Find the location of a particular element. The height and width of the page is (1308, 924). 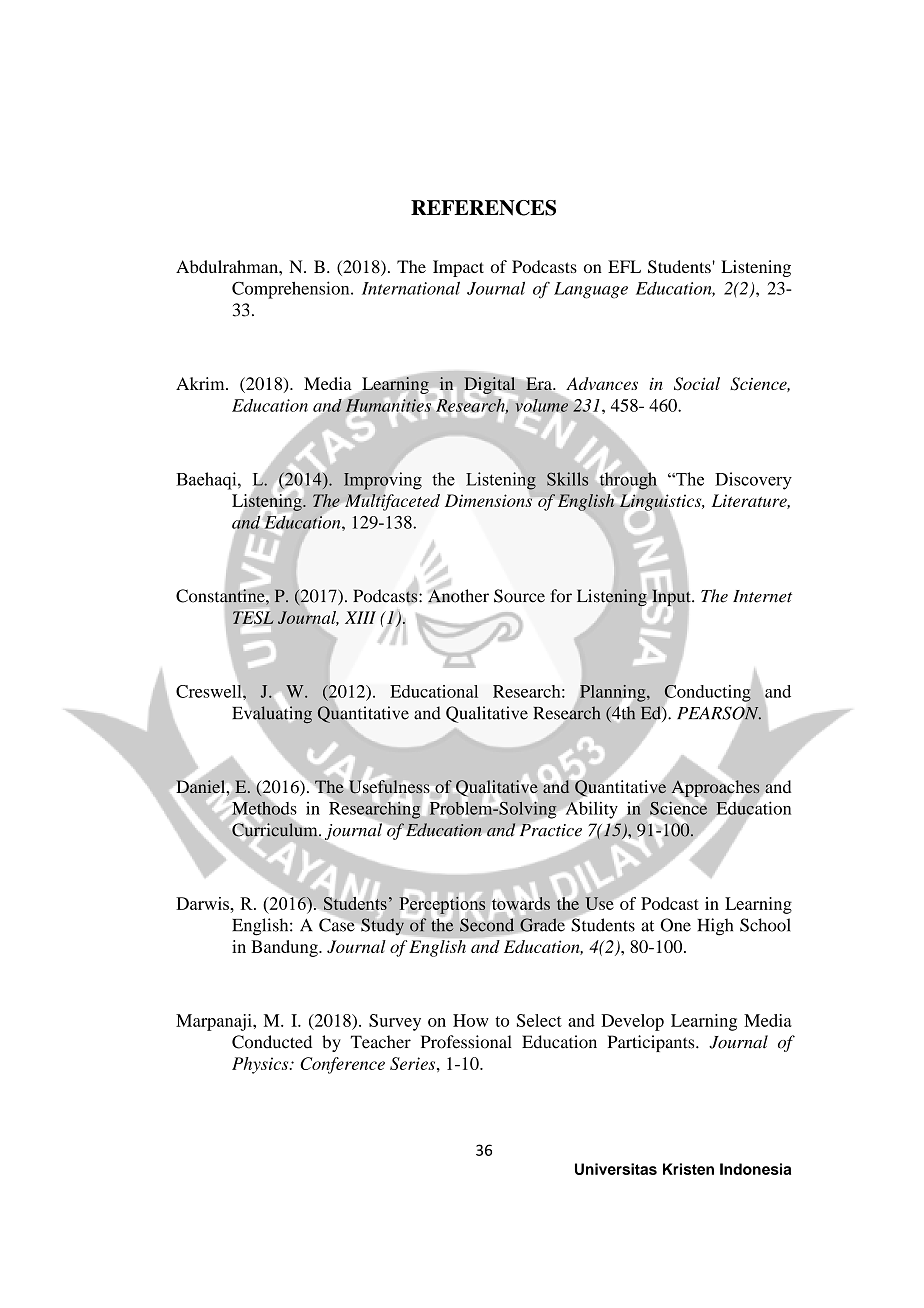

towards is located at coordinates (521, 903).
